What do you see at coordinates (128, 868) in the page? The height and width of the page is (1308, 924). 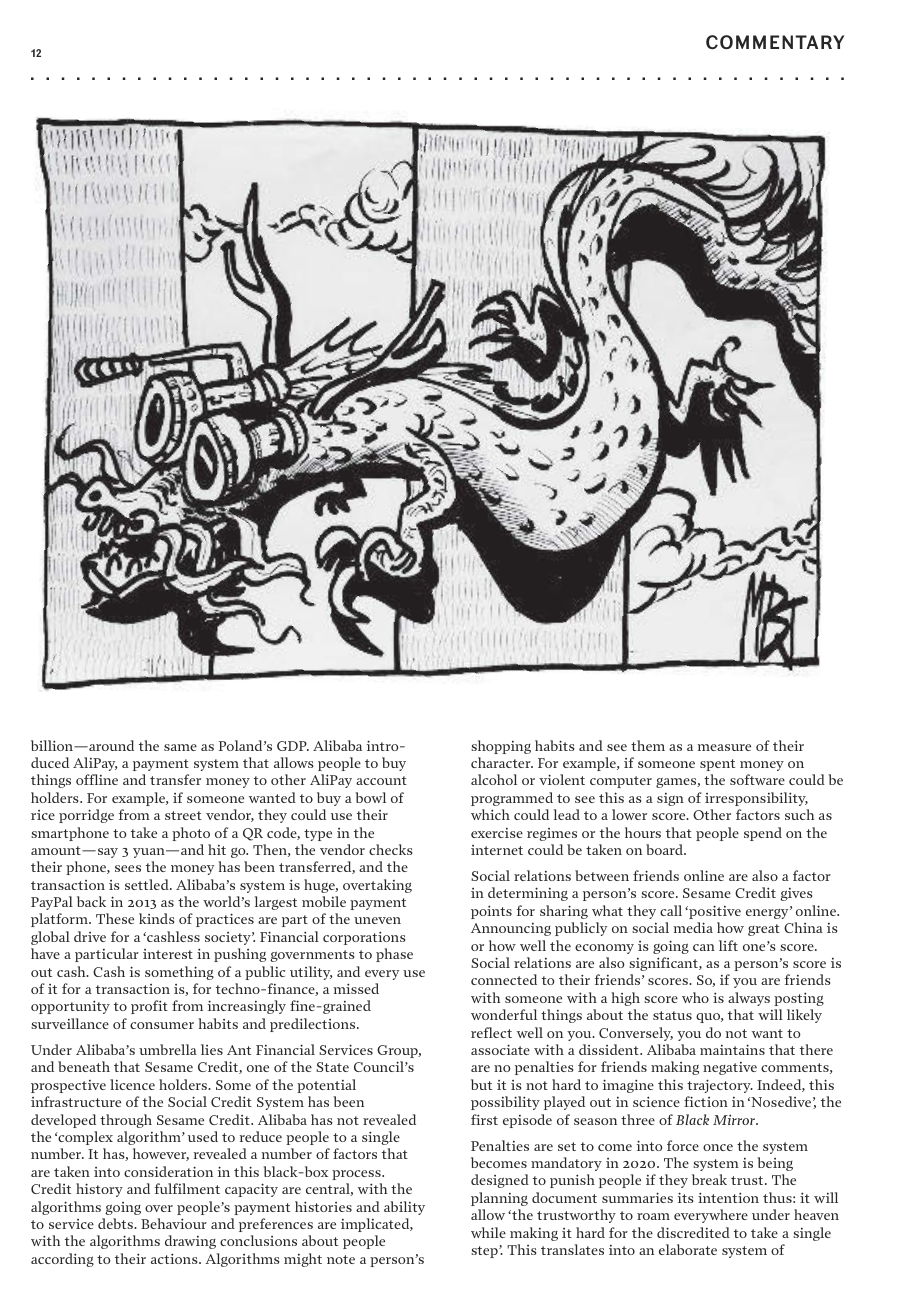 I see `sees` at bounding box center [128, 868].
